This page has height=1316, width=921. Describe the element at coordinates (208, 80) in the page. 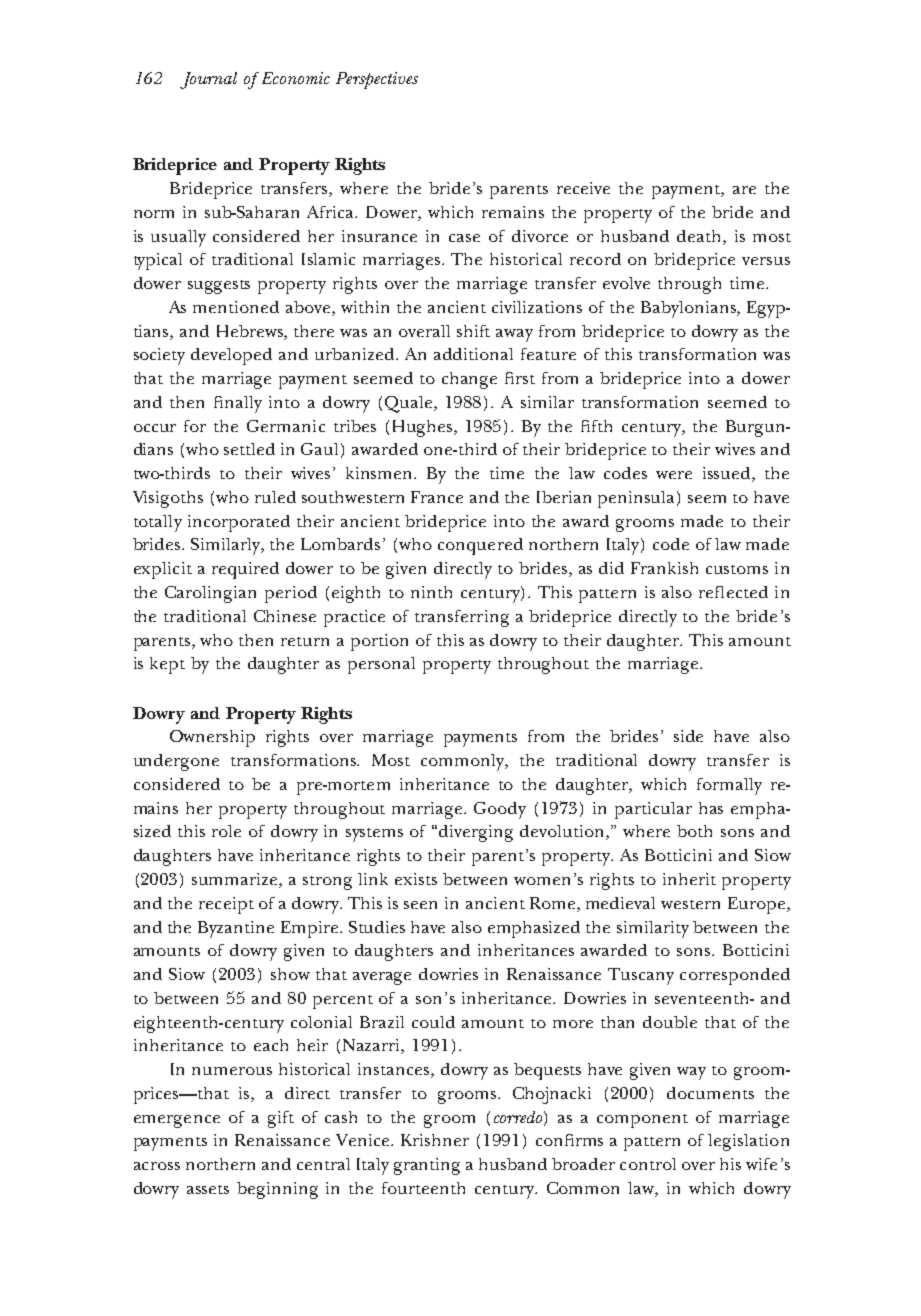

I see `Journal` at that location.
